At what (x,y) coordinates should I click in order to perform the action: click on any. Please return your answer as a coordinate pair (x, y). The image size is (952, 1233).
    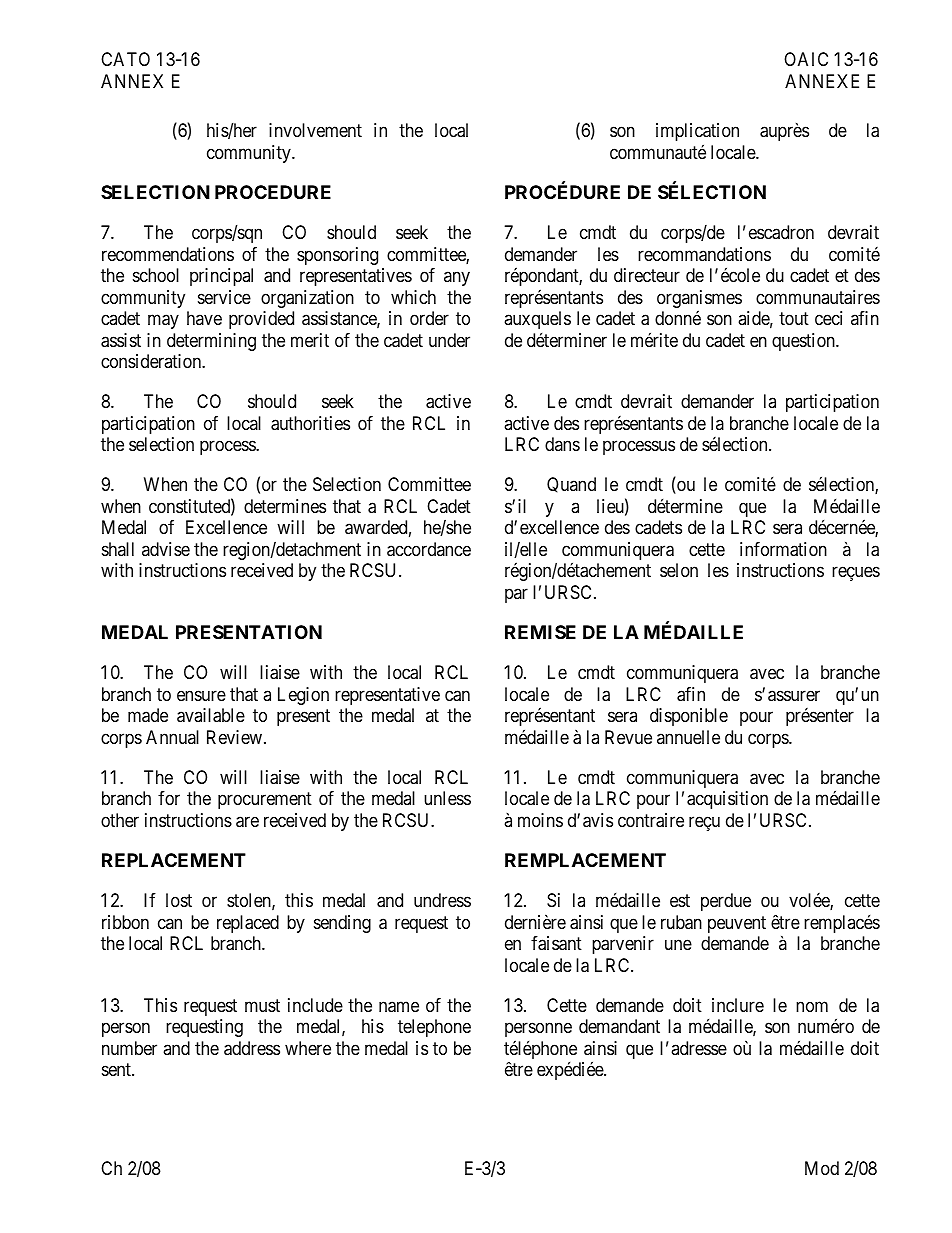
    Looking at the image, I should click on (457, 279).
